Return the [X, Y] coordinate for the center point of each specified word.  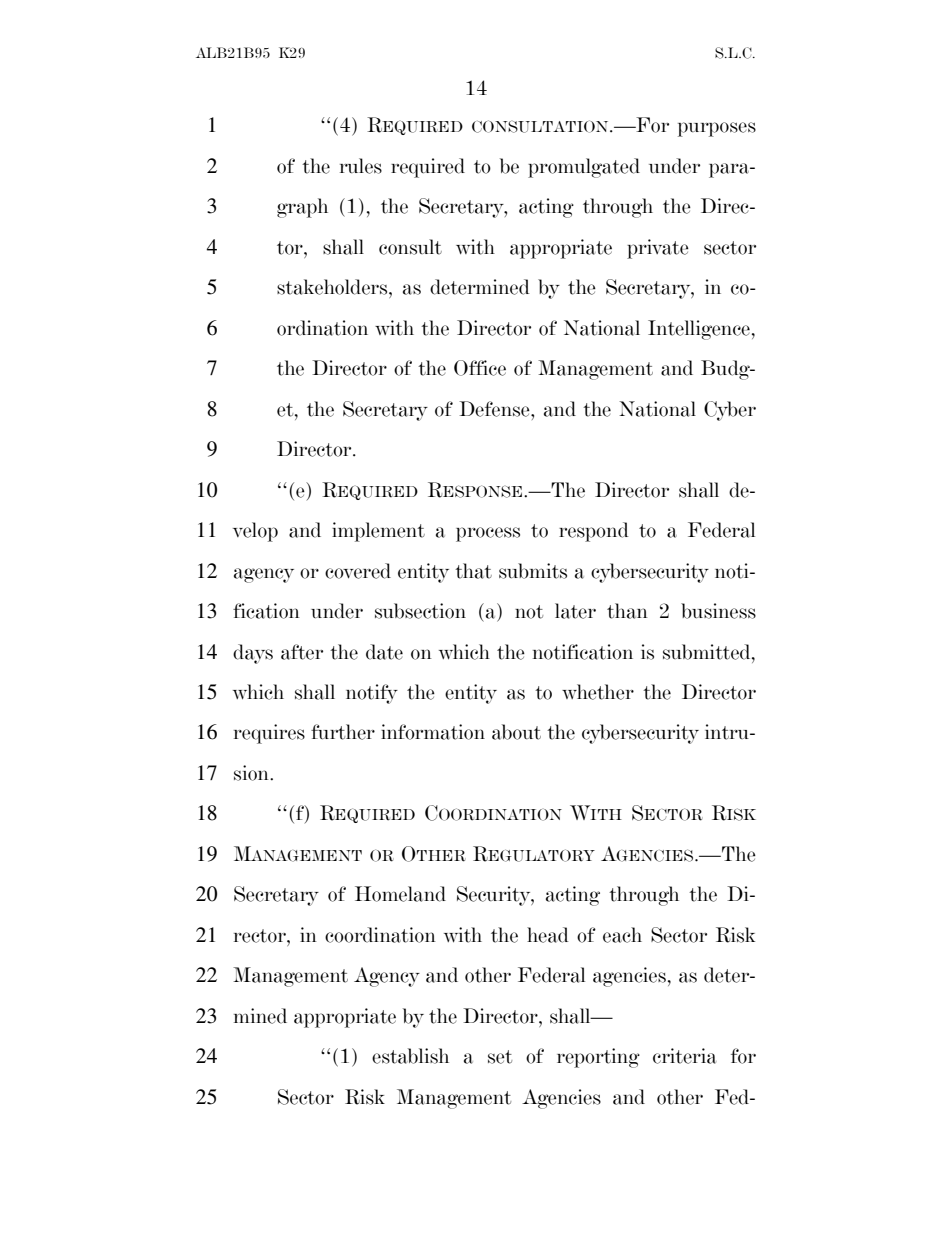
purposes [717, 129]
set [500, 1057]
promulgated [584, 168]
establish [410, 1056]
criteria [684, 1056]
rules [361, 166]
